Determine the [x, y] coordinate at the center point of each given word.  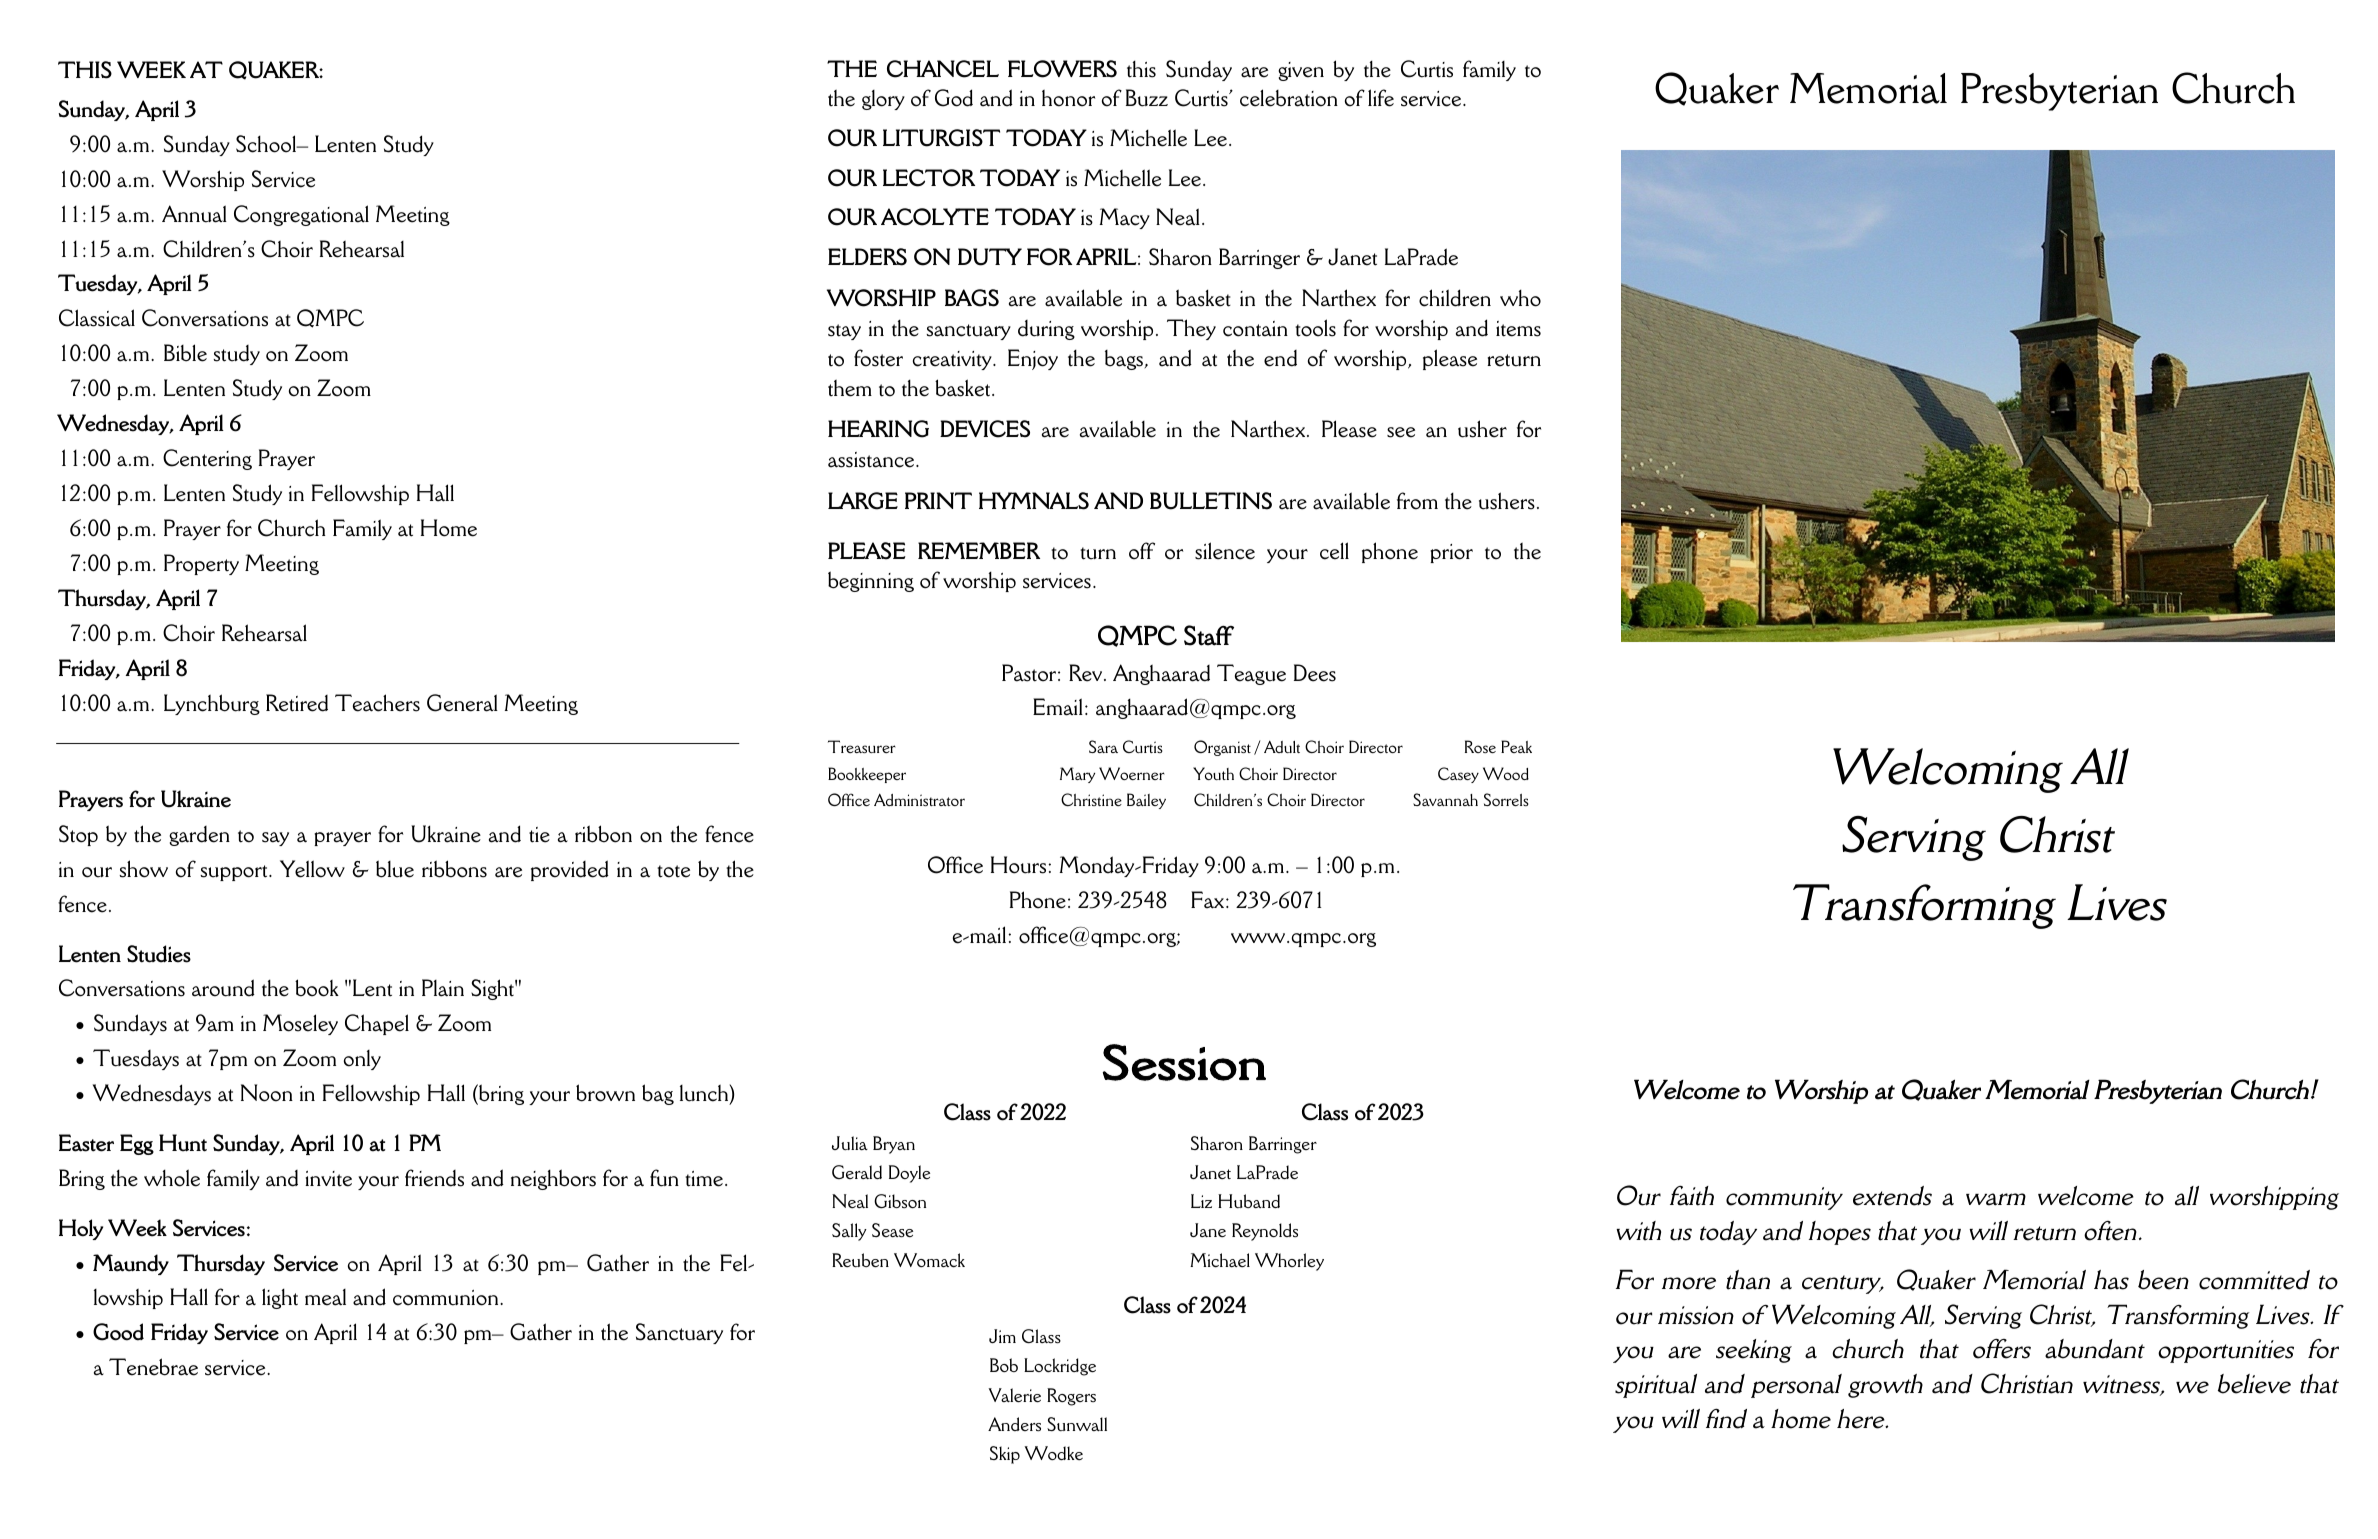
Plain [443, 988]
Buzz [1147, 98]
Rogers [1071, 1397]
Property [201, 564]
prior [1451, 553]
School [267, 144]
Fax [1209, 900]
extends [1892, 1196]
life [1381, 98]
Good [118, 1332]
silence [1225, 551]
